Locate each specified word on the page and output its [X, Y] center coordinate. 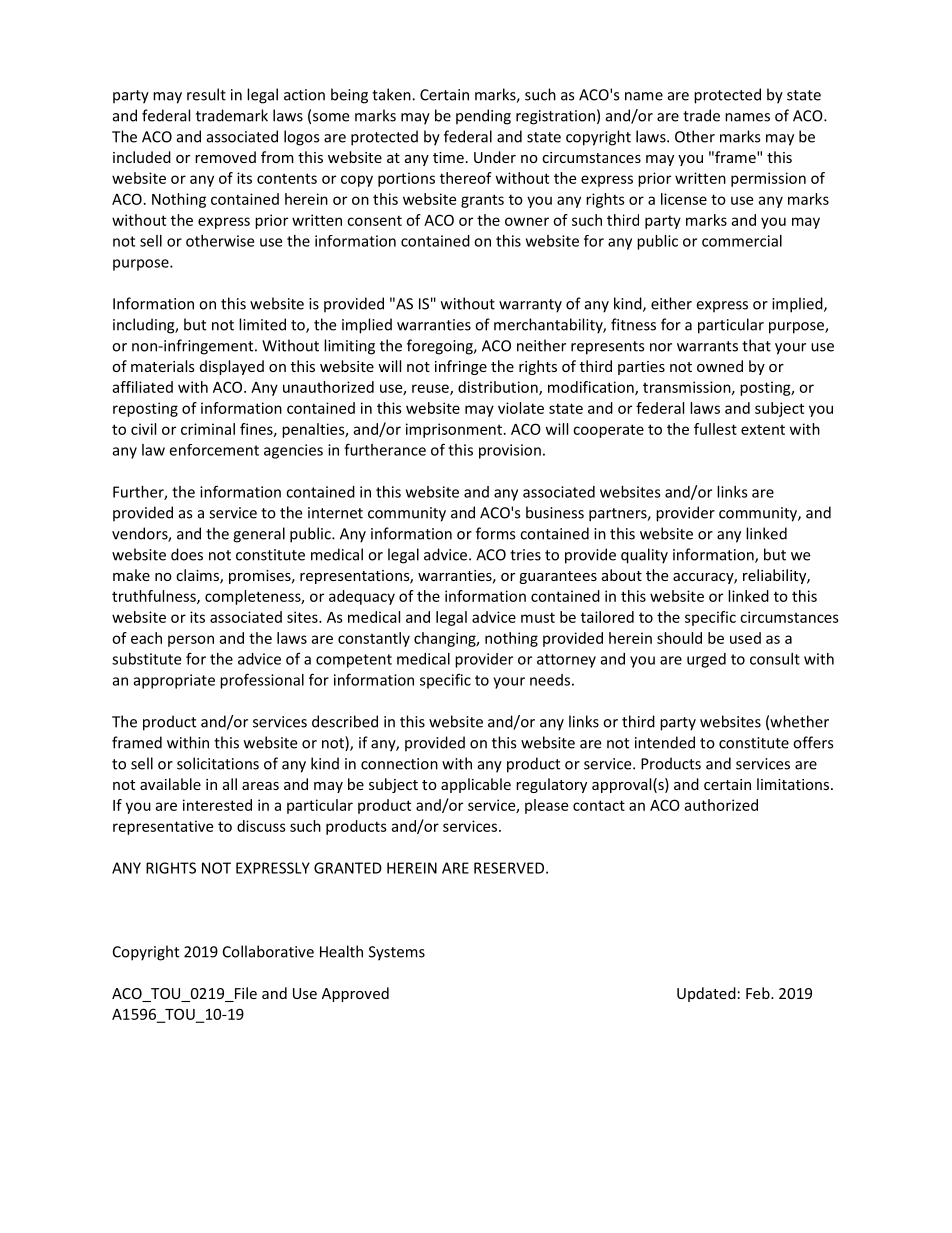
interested [217, 805]
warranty [530, 306]
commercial [742, 241]
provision [510, 451]
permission [768, 179]
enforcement [214, 450]
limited [262, 324]
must [538, 617]
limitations [794, 784]
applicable [476, 785]
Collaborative [268, 951]
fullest [715, 429]
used [745, 638]
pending [483, 117]
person [191, 641]
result [206, 94]
